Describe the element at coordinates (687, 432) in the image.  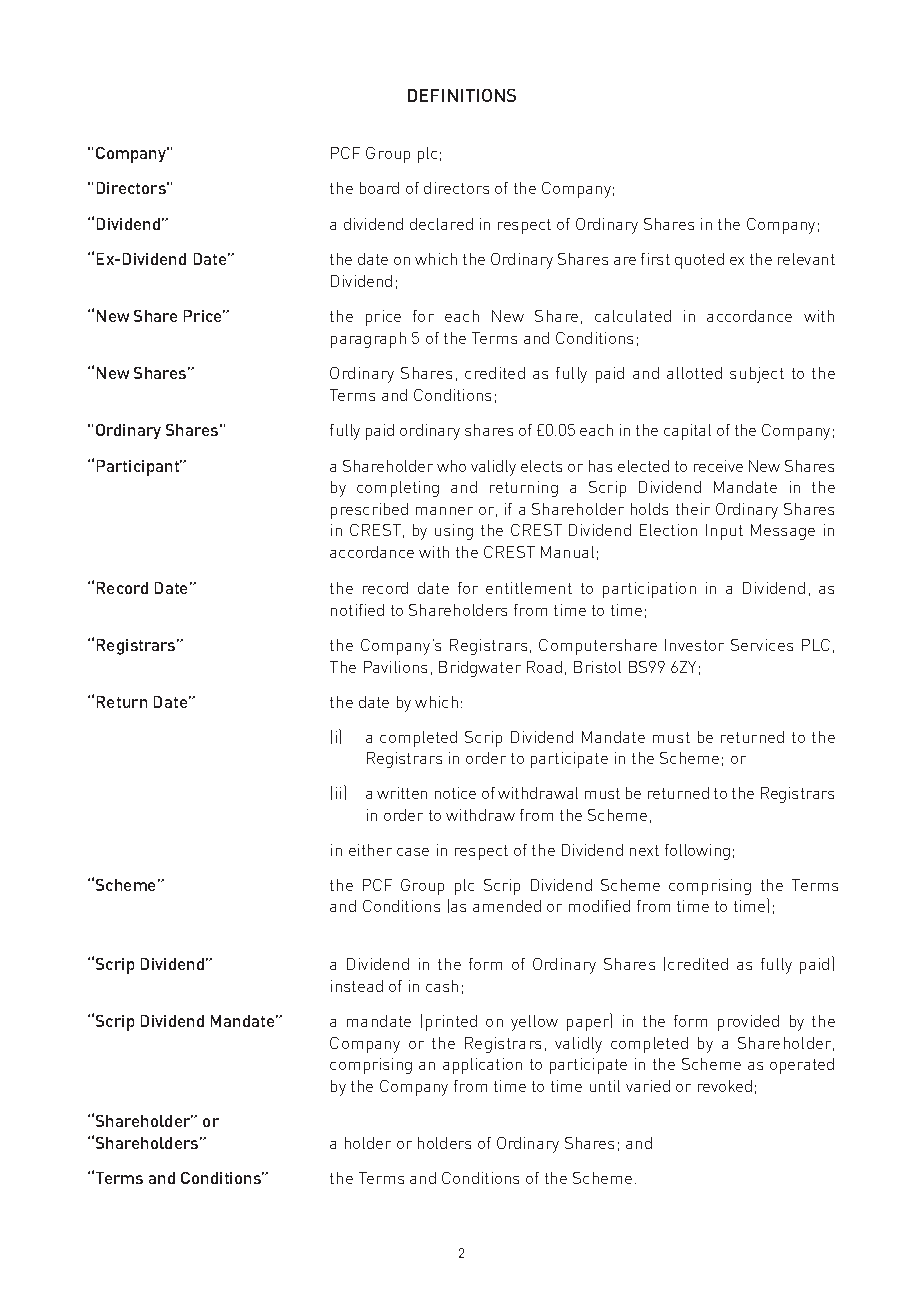
I see `capital` at that location.
